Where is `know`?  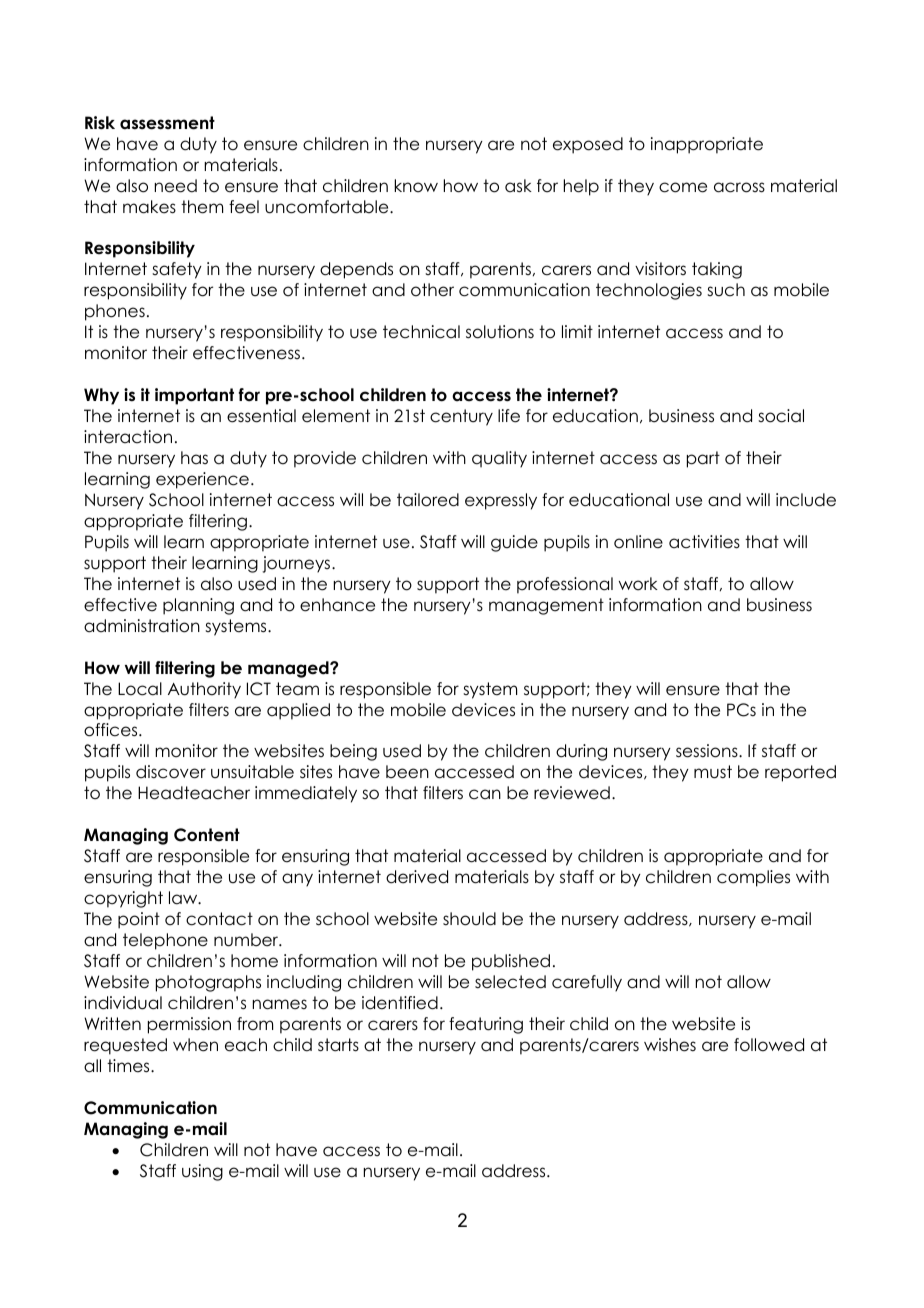 know is located at coordinates (416, 186).
